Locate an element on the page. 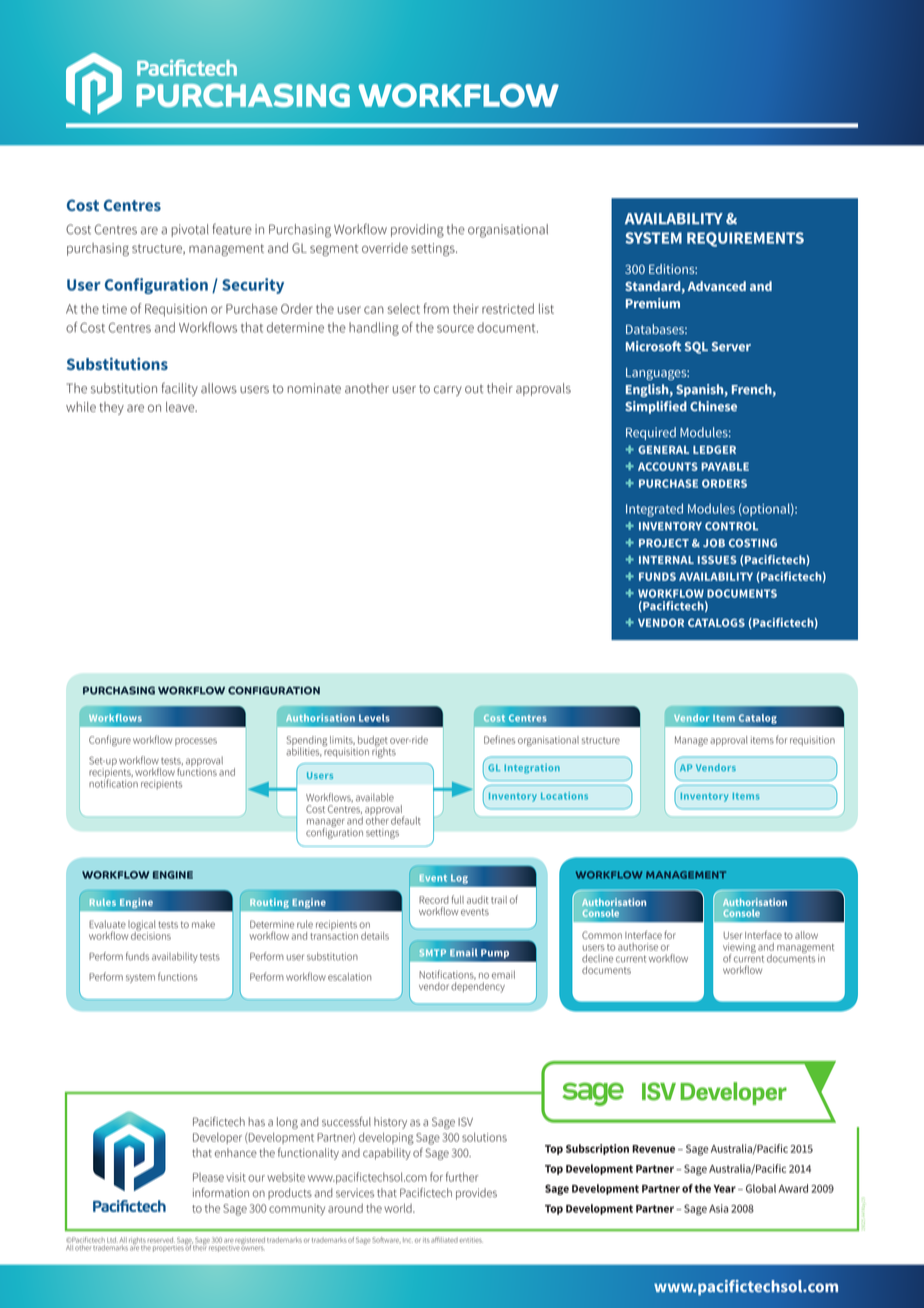 The height and width of the image is (1308, 924). Levels is located at coordinates (374, 718).
